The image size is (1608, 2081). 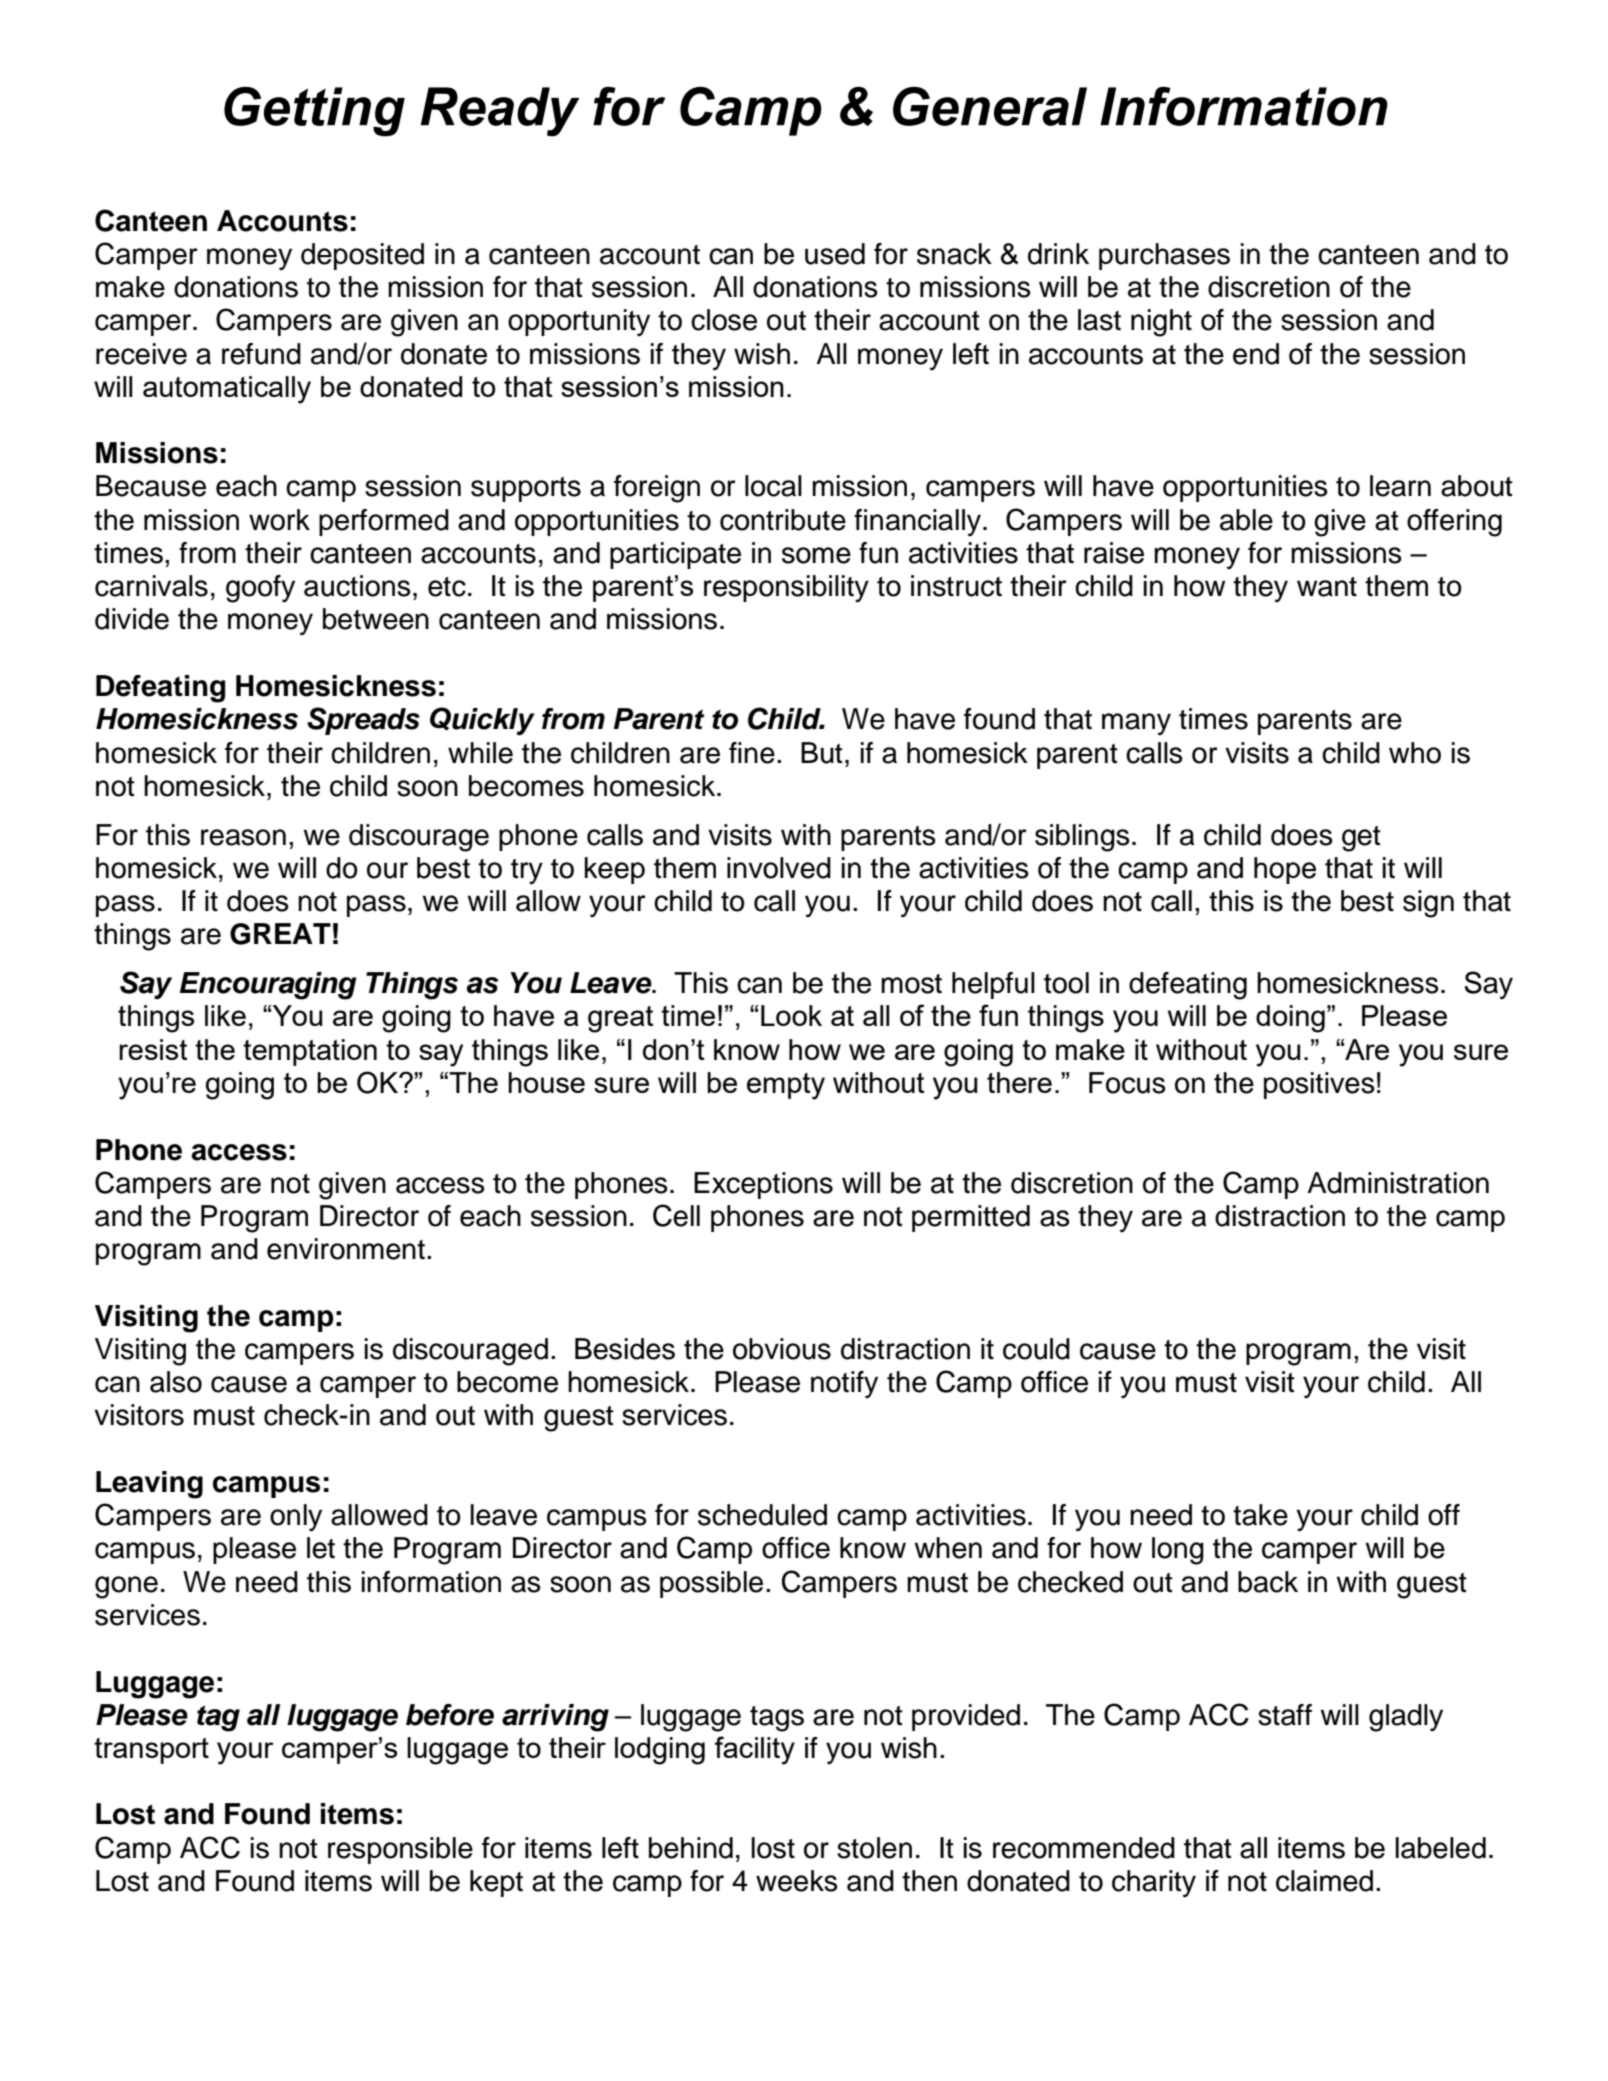 I want to click on environment, so click(x=346, y=1249).
